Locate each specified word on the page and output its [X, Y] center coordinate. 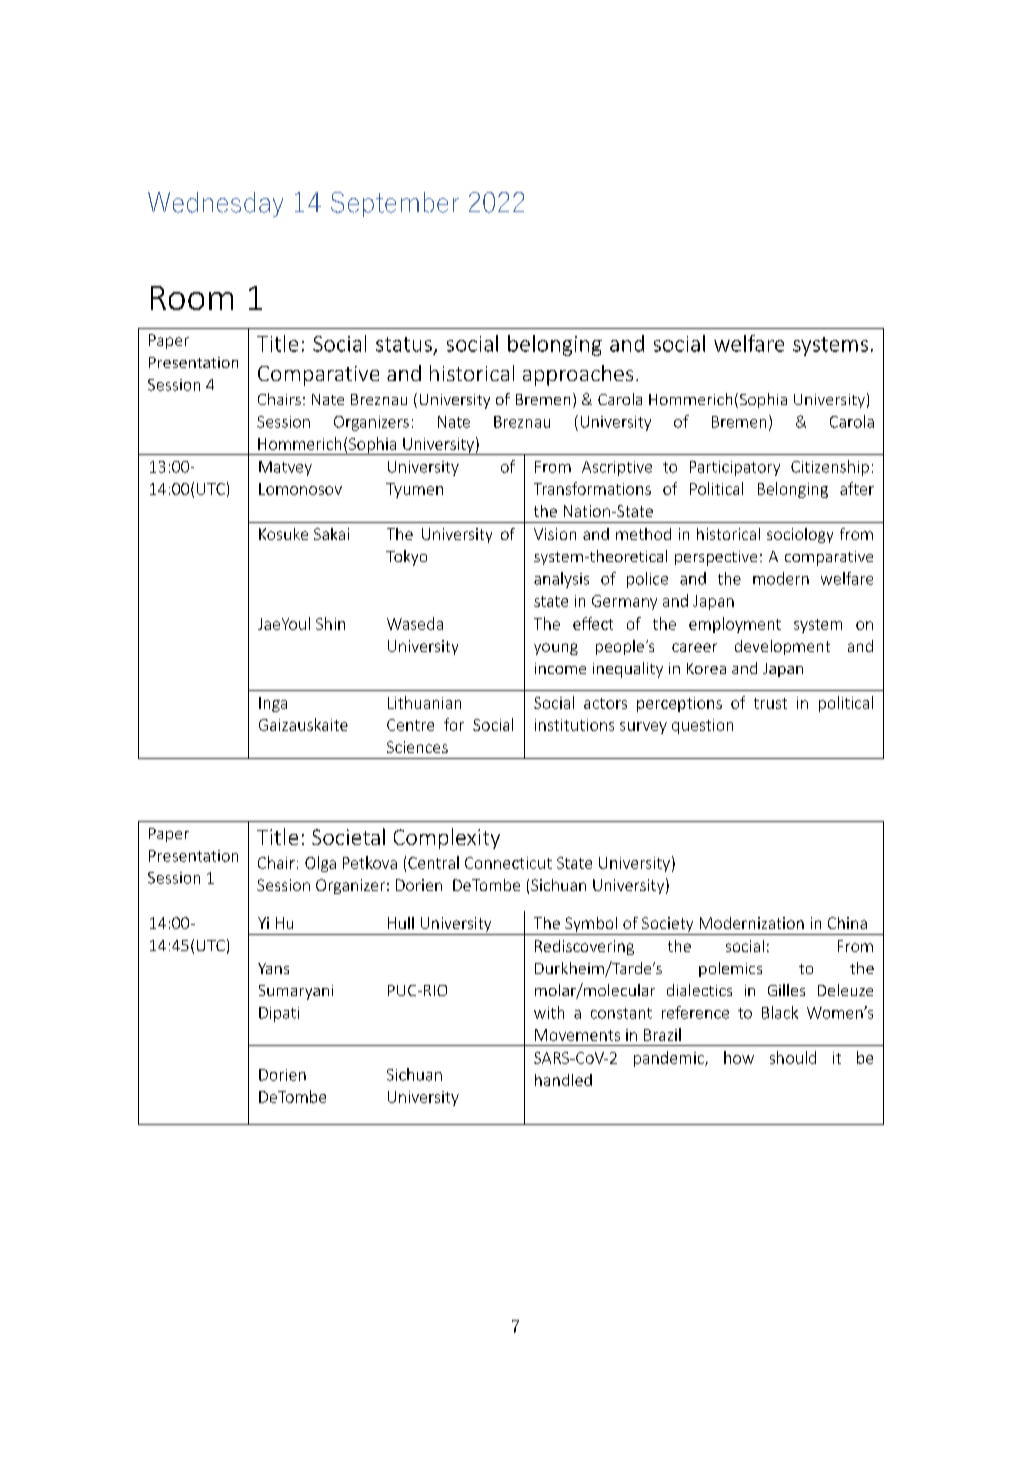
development [782, 647]
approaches [578, 375]
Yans [273, 968]
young [556, 649]
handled [563, 1080]
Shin [330, 623]
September [395, 204]
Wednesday [215, 204]
